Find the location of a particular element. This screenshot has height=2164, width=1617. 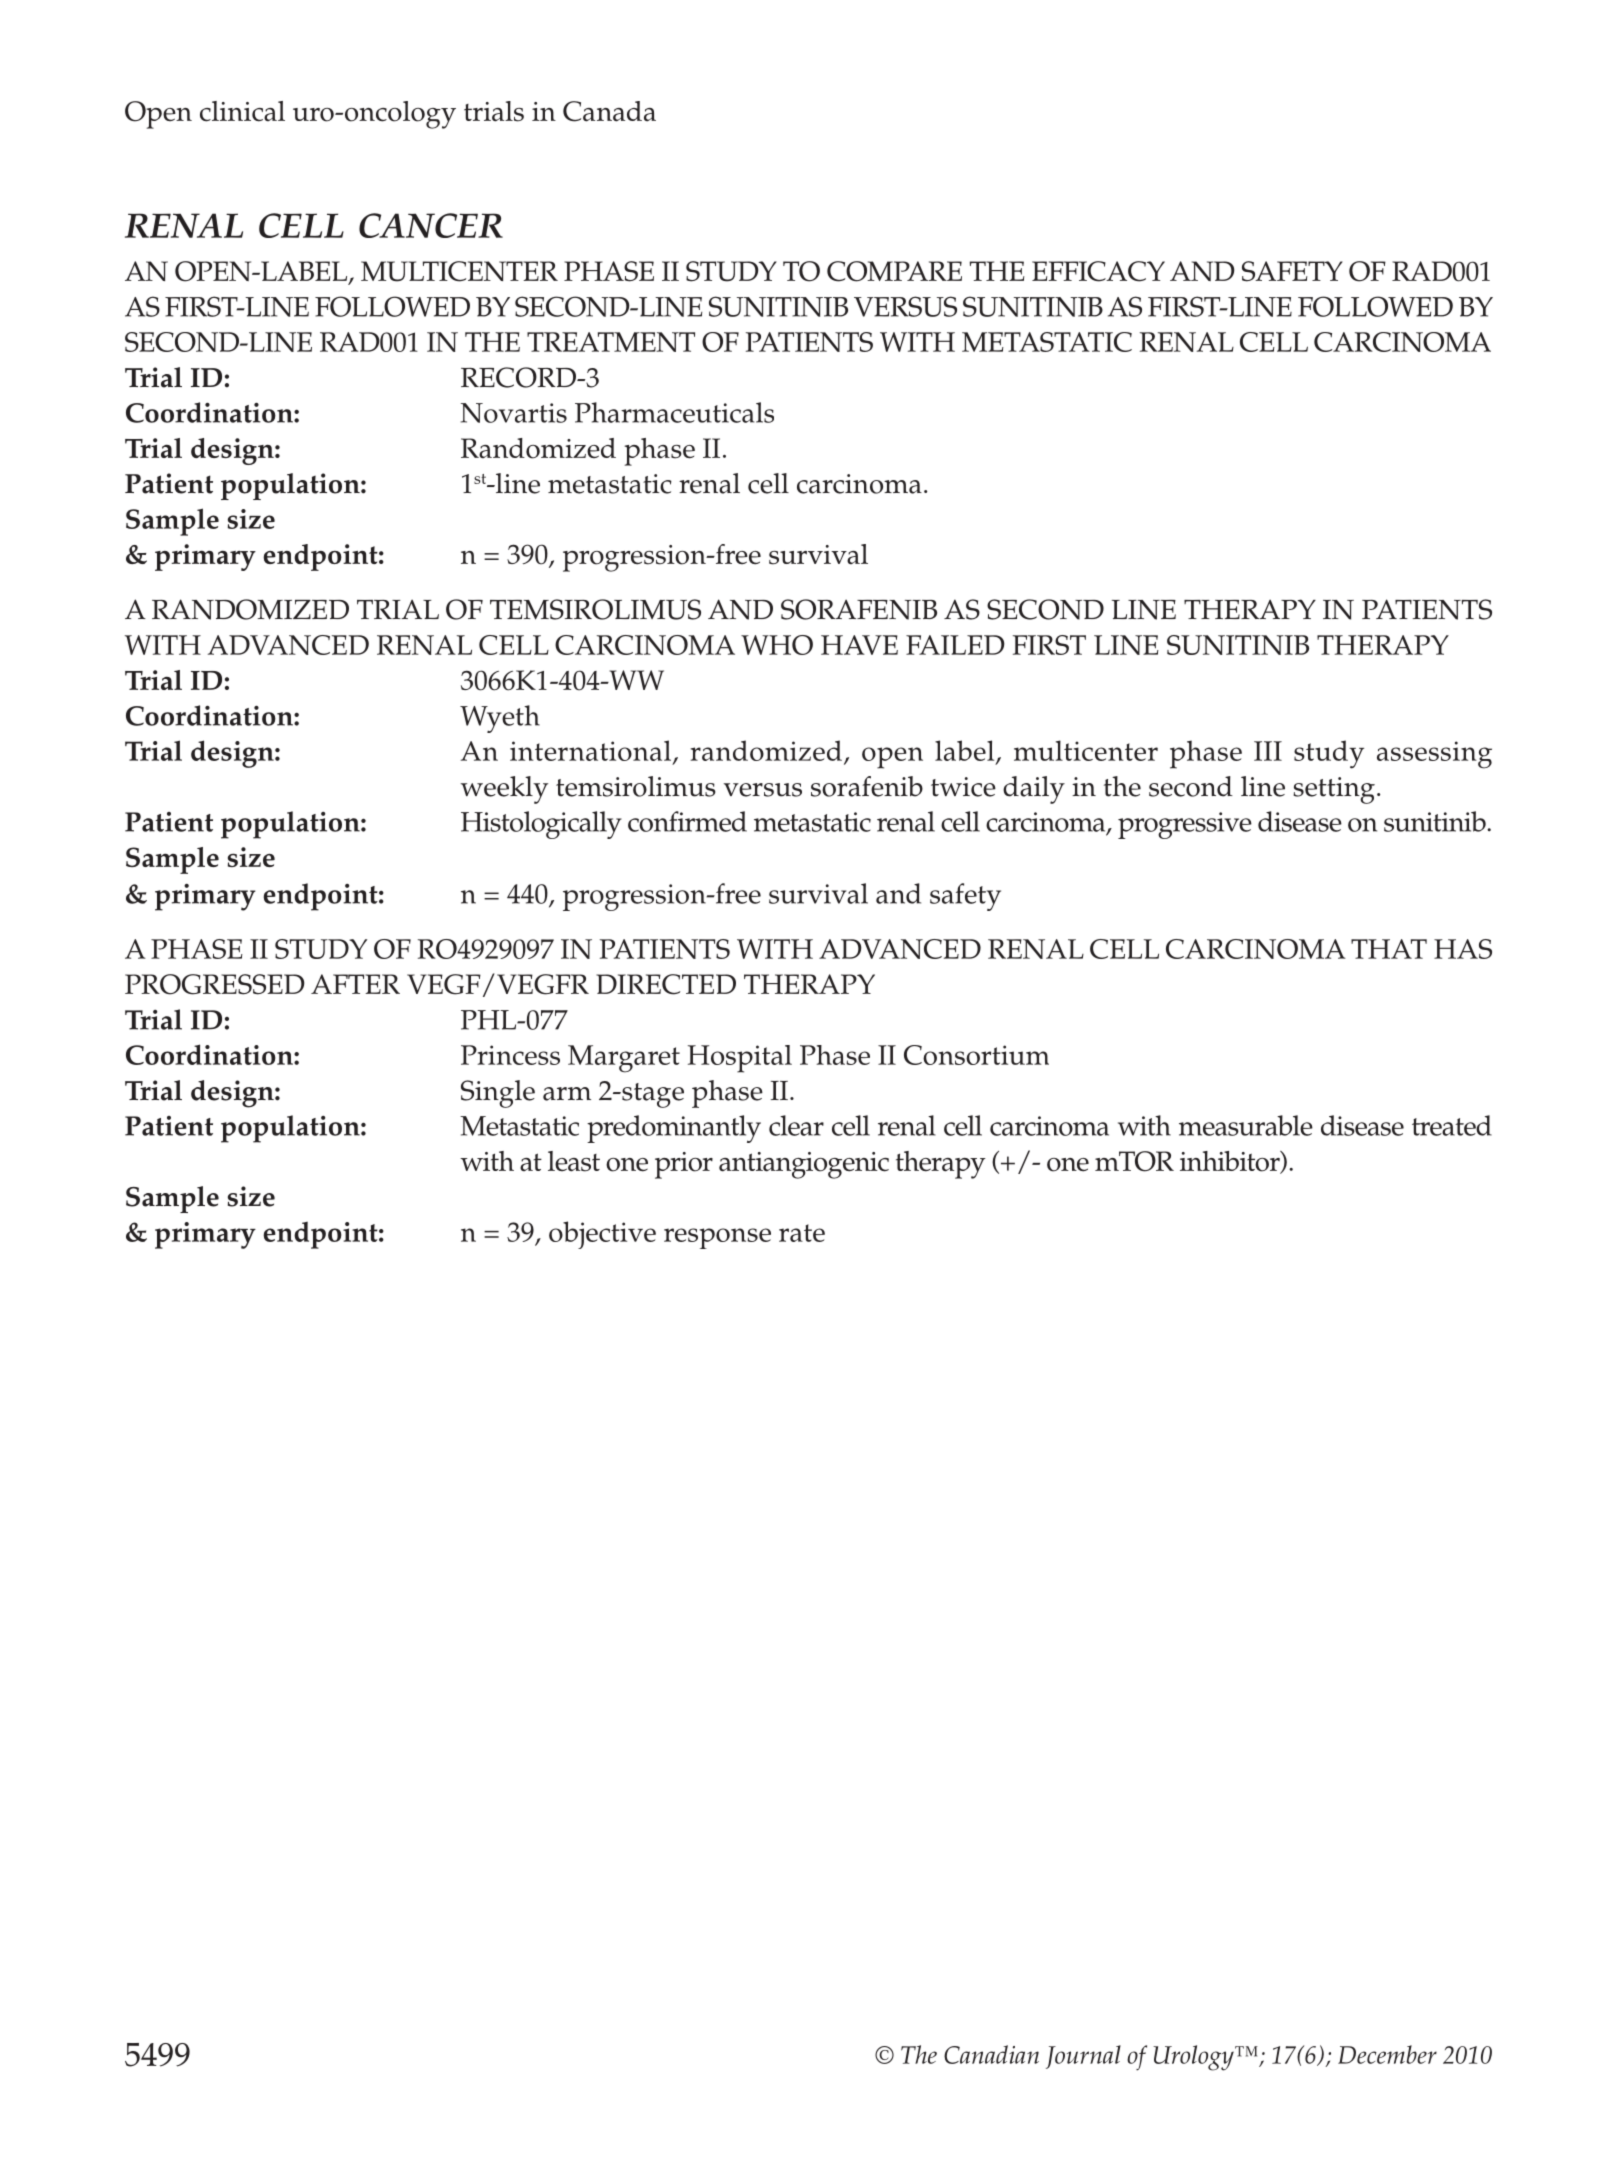

Canadian is located at coordinates (991, 2054).
